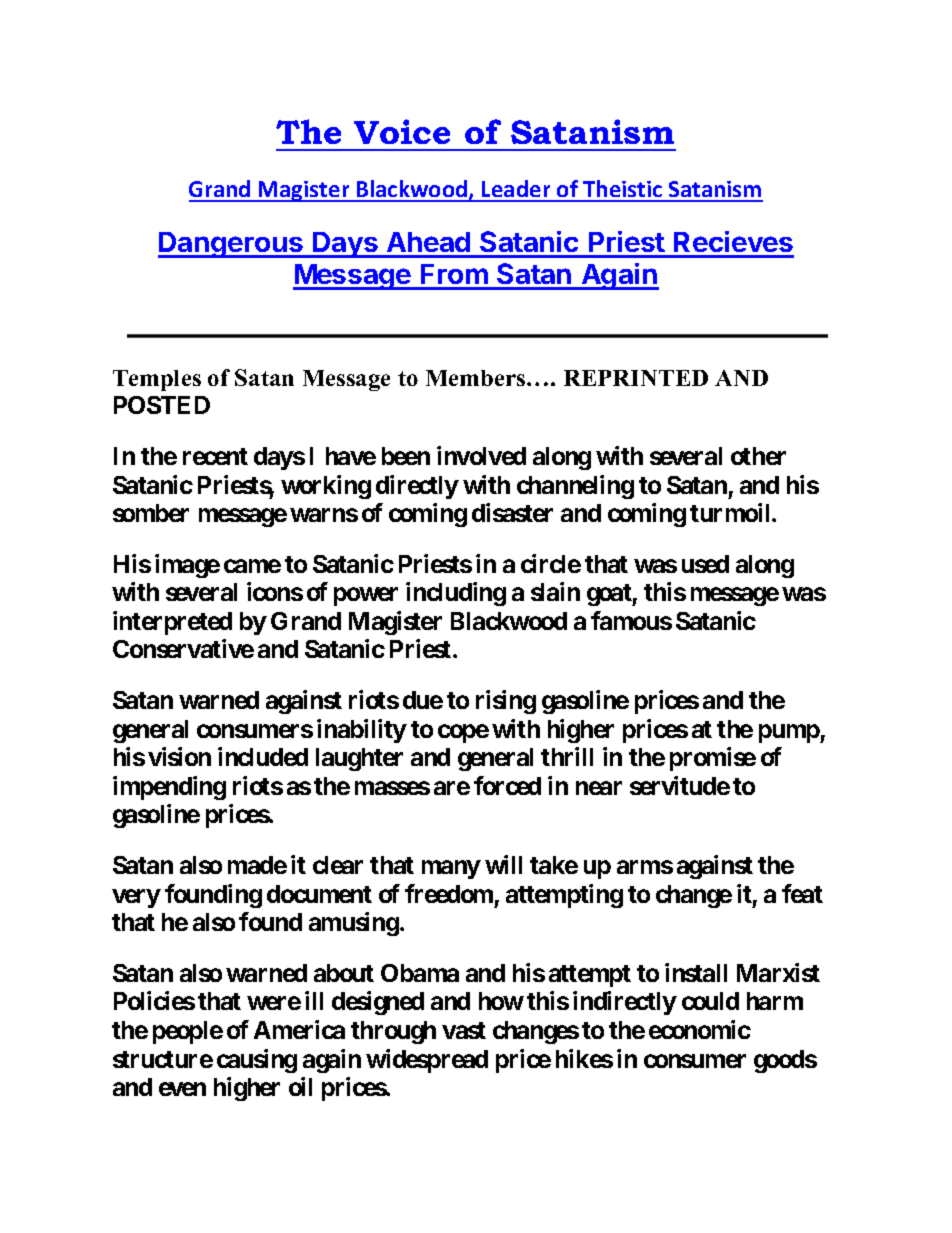  What do you see at coordinates (758, 456) in the screenshot?
I see `other` at bounding box center [758, 456].
